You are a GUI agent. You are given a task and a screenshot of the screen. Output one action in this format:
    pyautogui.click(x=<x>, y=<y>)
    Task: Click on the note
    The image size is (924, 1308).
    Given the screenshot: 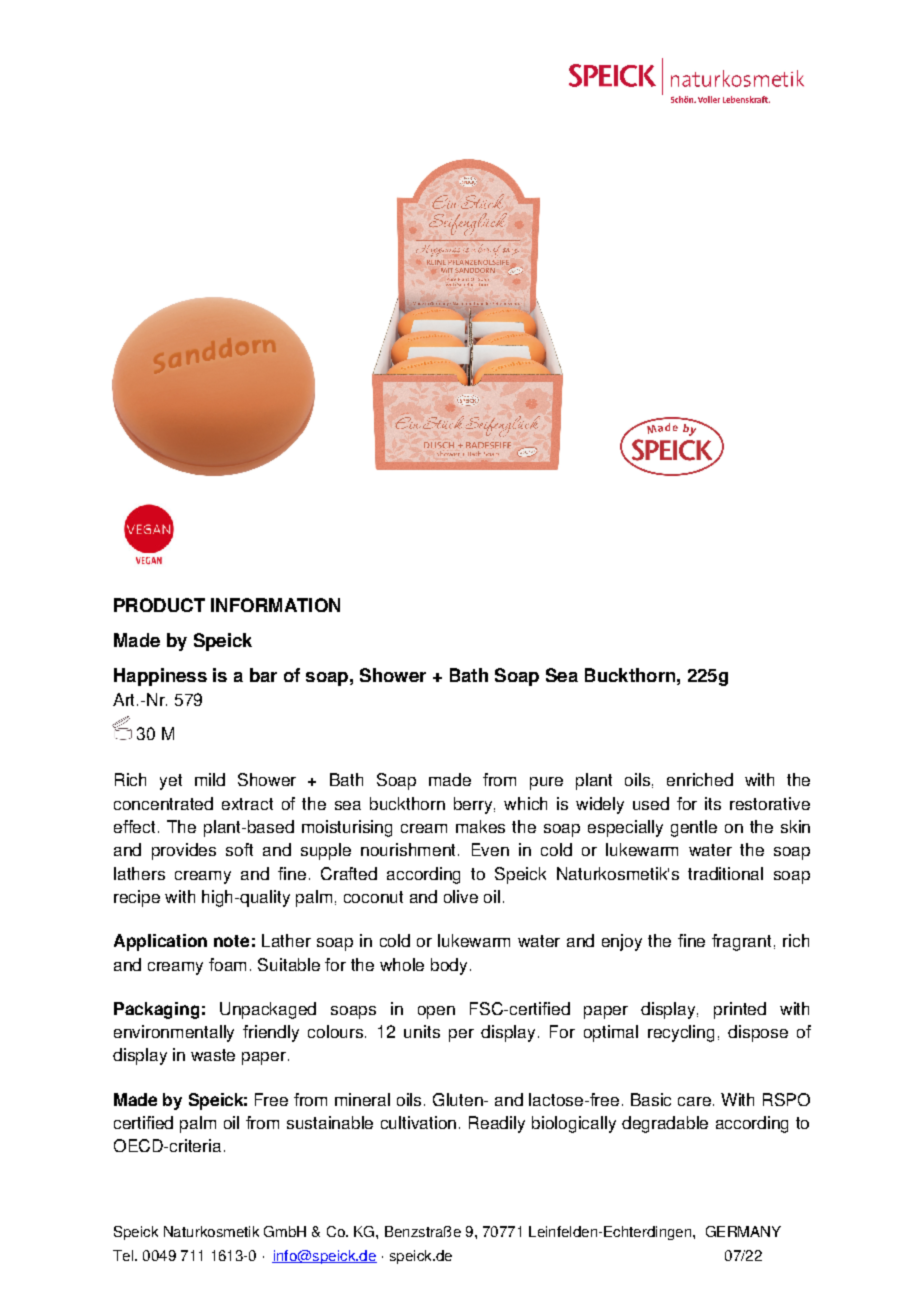 What is the action you would take?
    pyautogui.click(x=231, y=941)
